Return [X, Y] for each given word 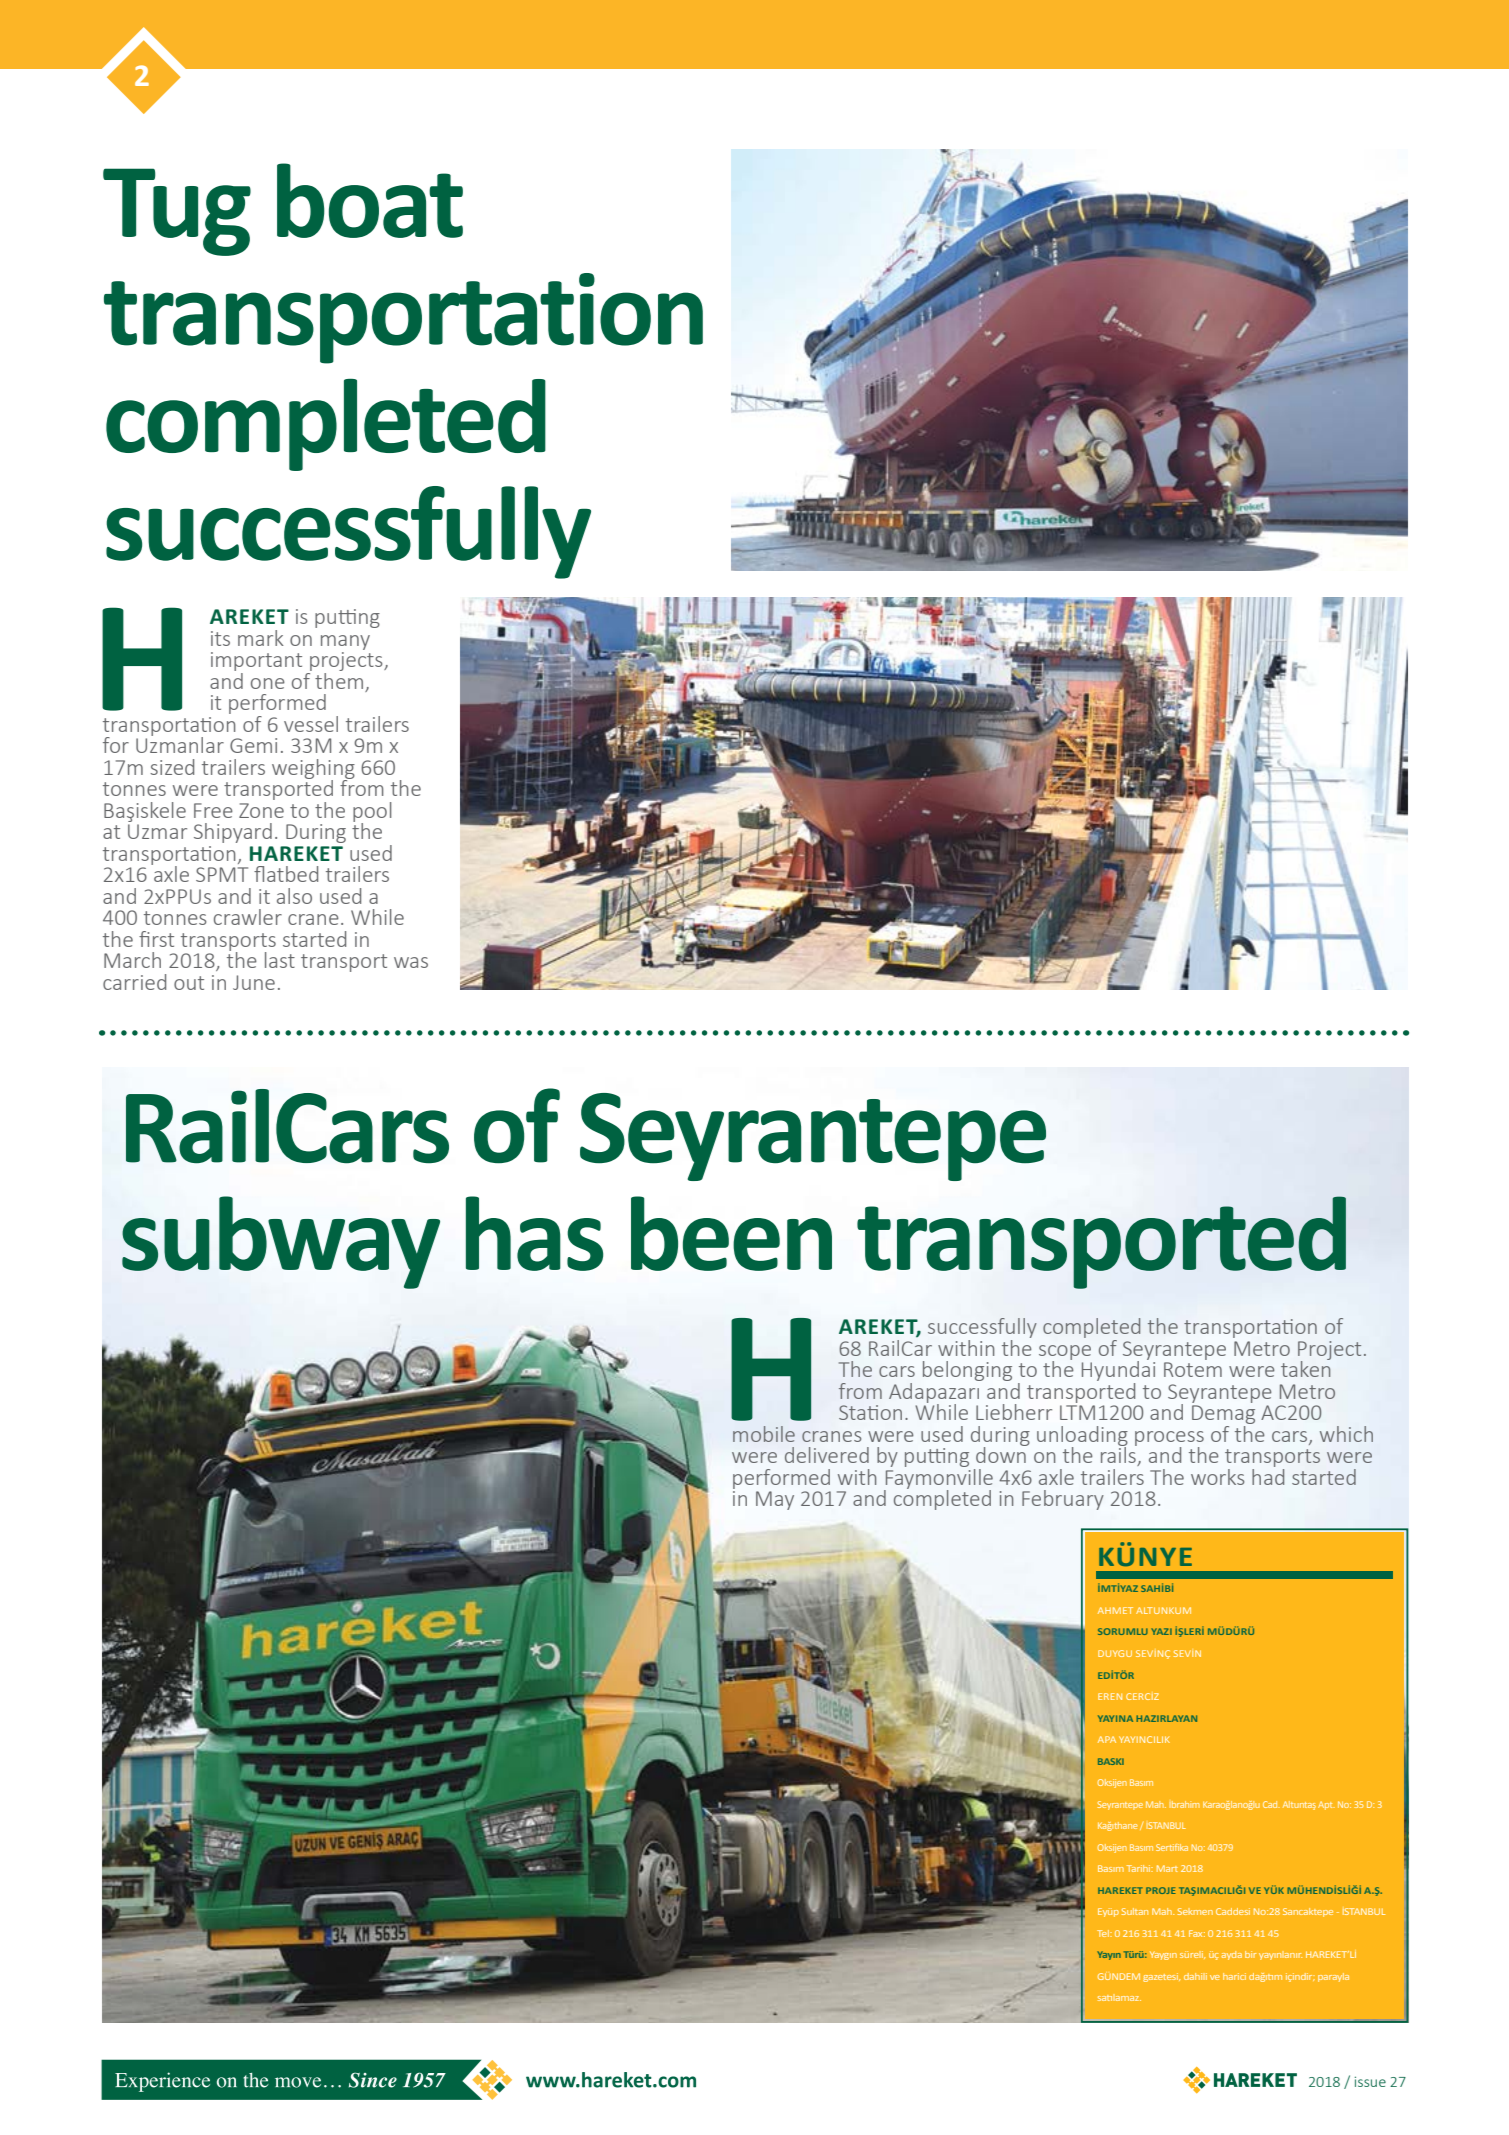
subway [281, 1242]
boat [370, 200]
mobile [764, 1434]
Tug [177, 212]
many [345, 642]
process [1169, 1439]
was [411, 962]
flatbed [286, 874]
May [775, 1500]
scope [1065, 1353]
